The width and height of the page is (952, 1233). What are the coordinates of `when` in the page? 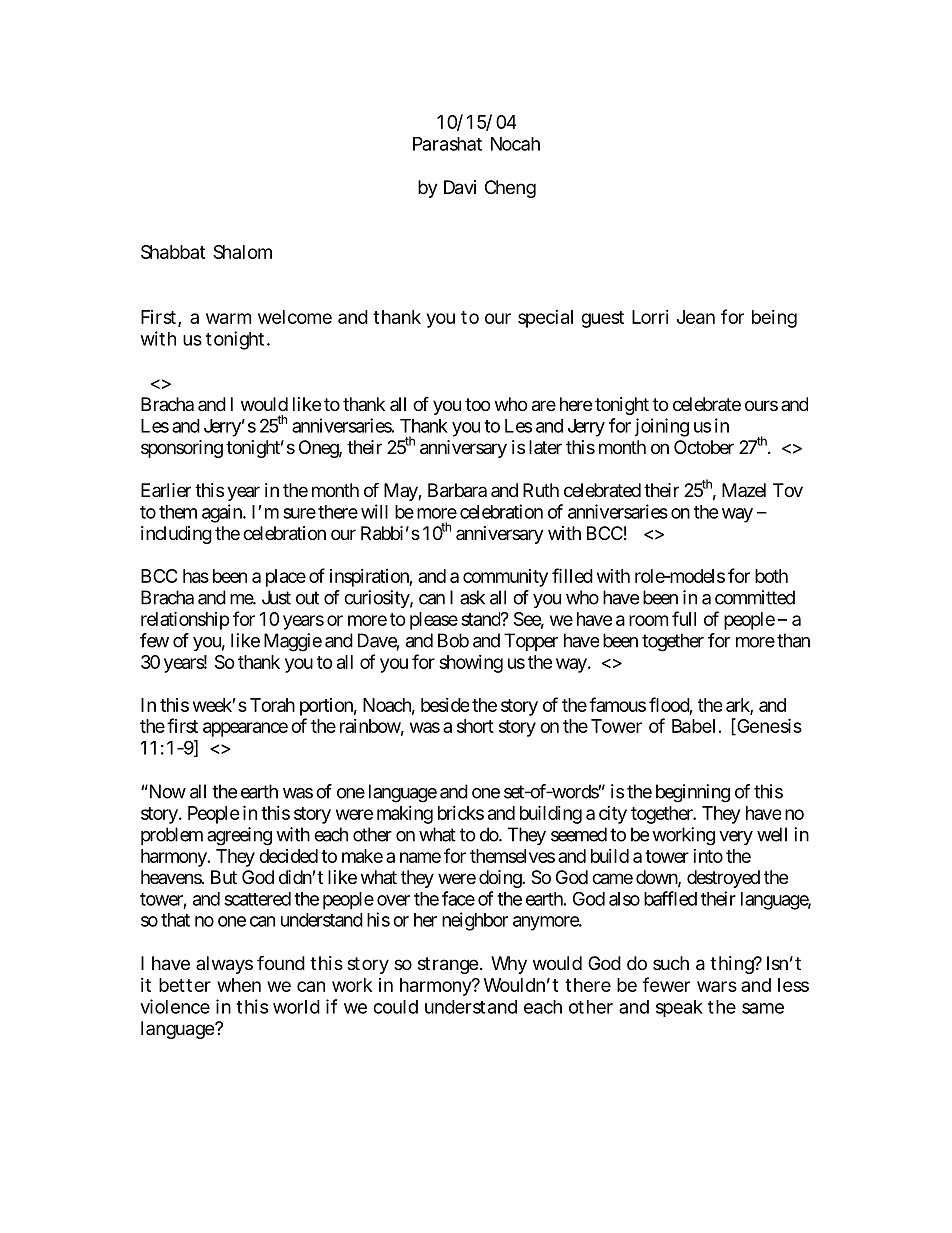 It's located at (239, 985).
